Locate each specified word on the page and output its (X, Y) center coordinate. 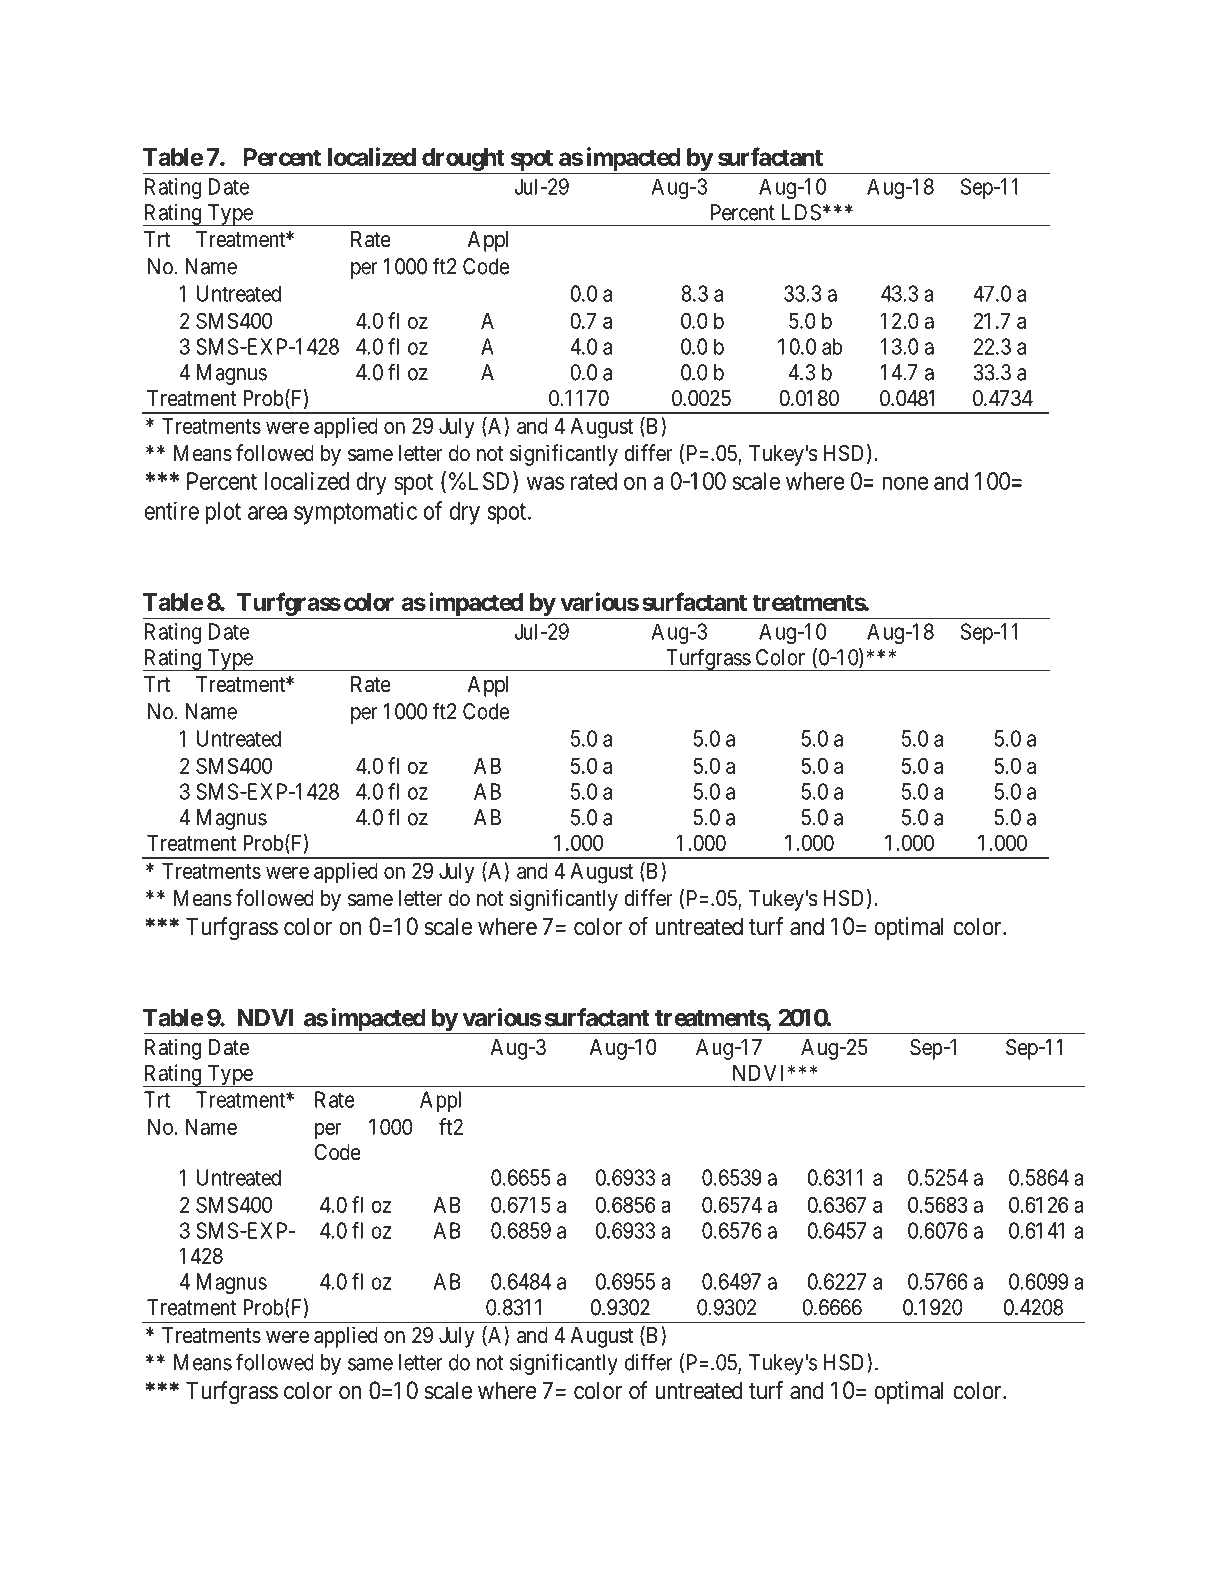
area (267, 513)
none (905, 483)
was (545, 483)
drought (463, 159)
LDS (801, 212)
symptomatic (355, 513)
